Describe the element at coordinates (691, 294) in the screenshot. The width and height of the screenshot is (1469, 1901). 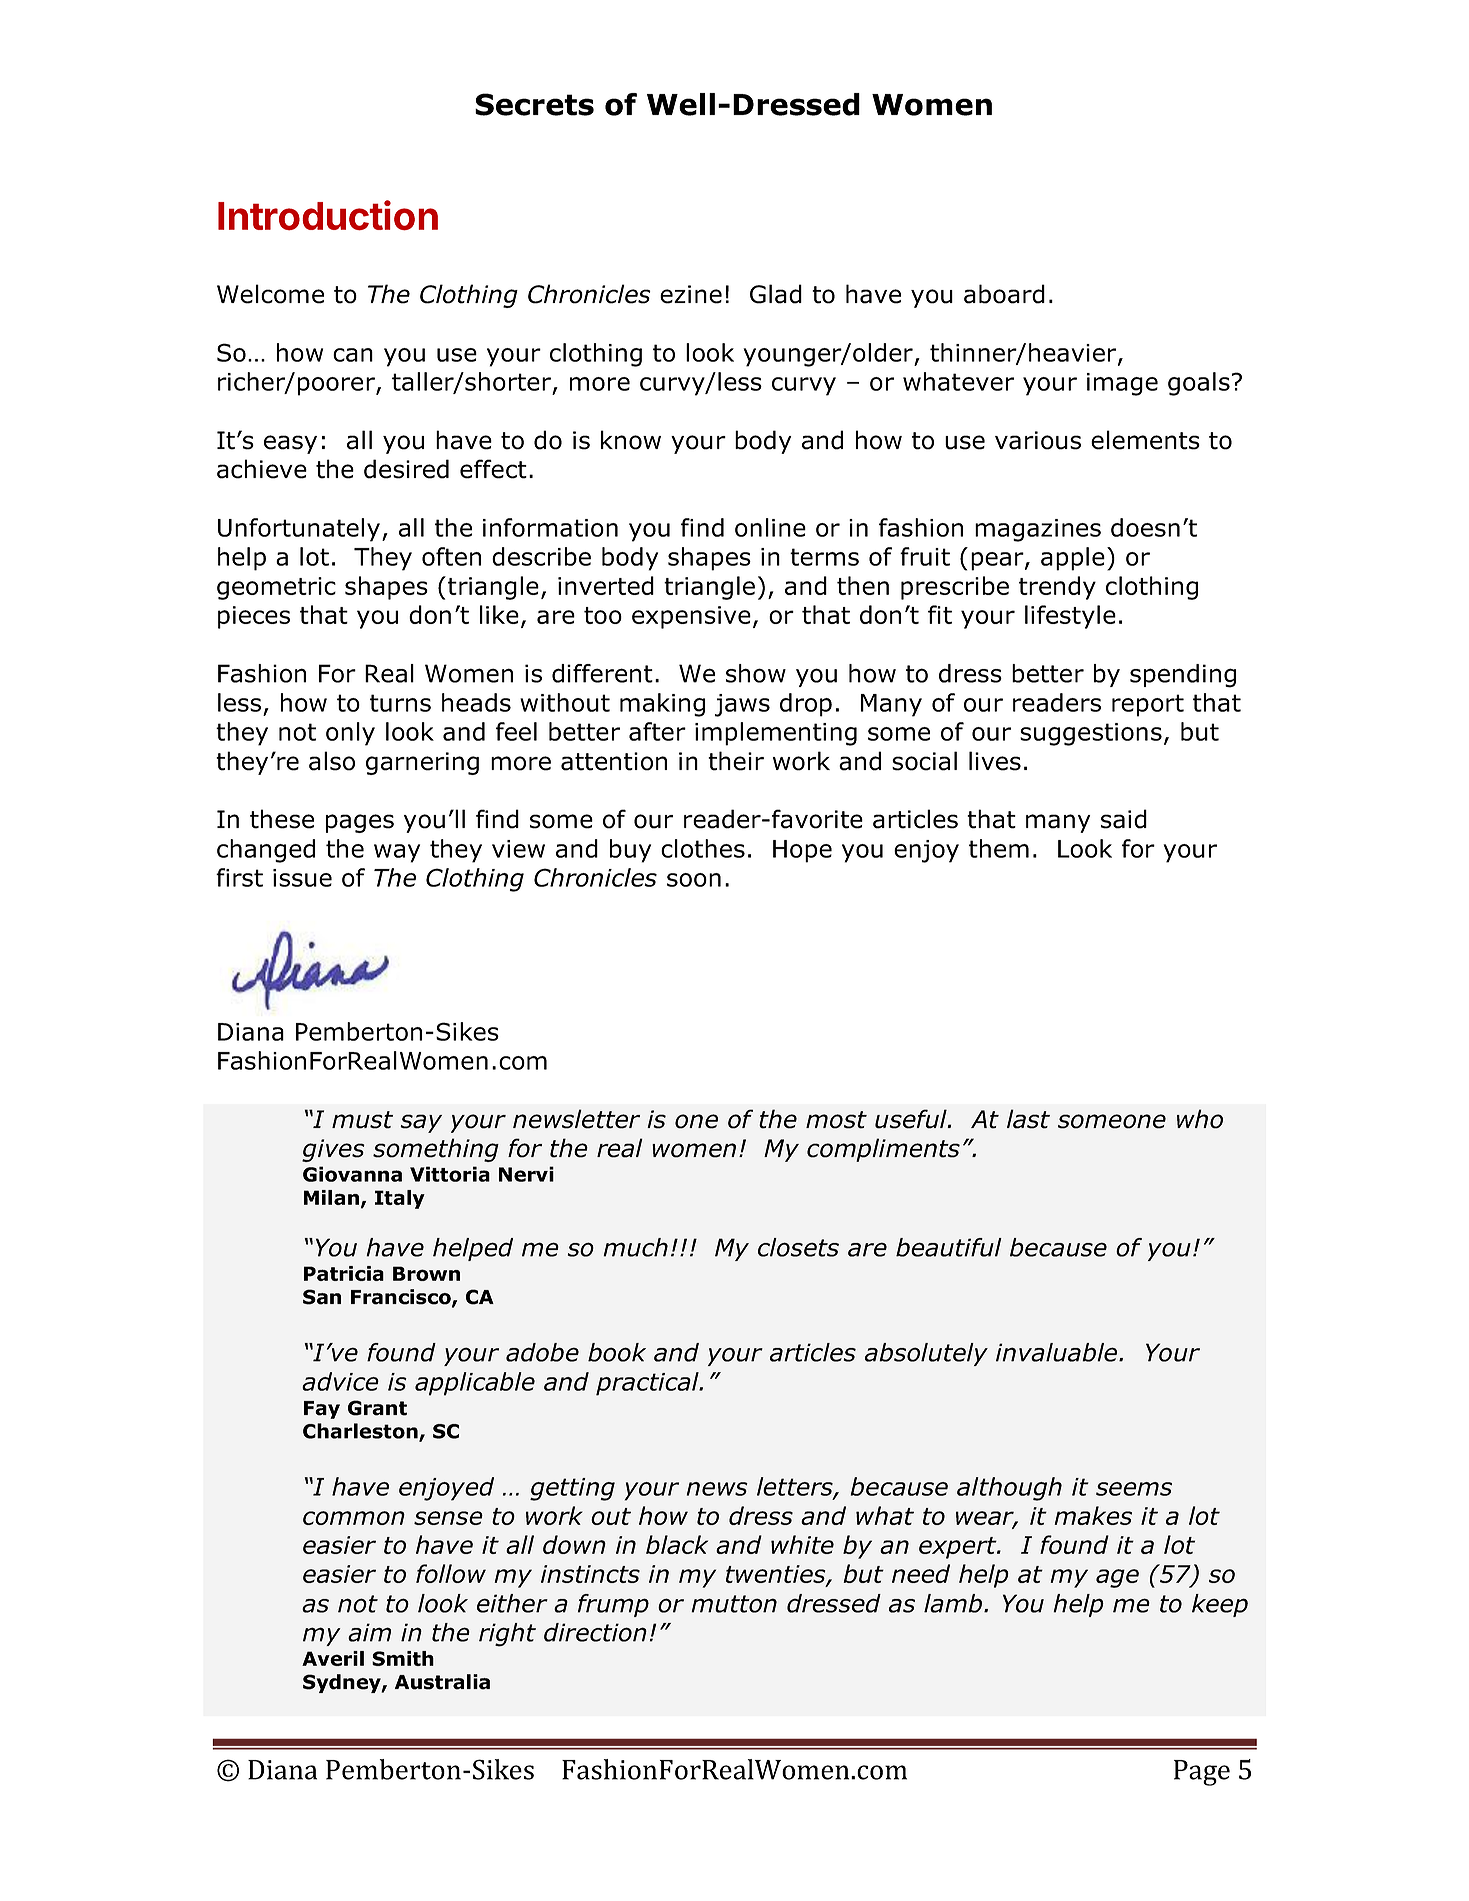
I see `ezine` at that location.
